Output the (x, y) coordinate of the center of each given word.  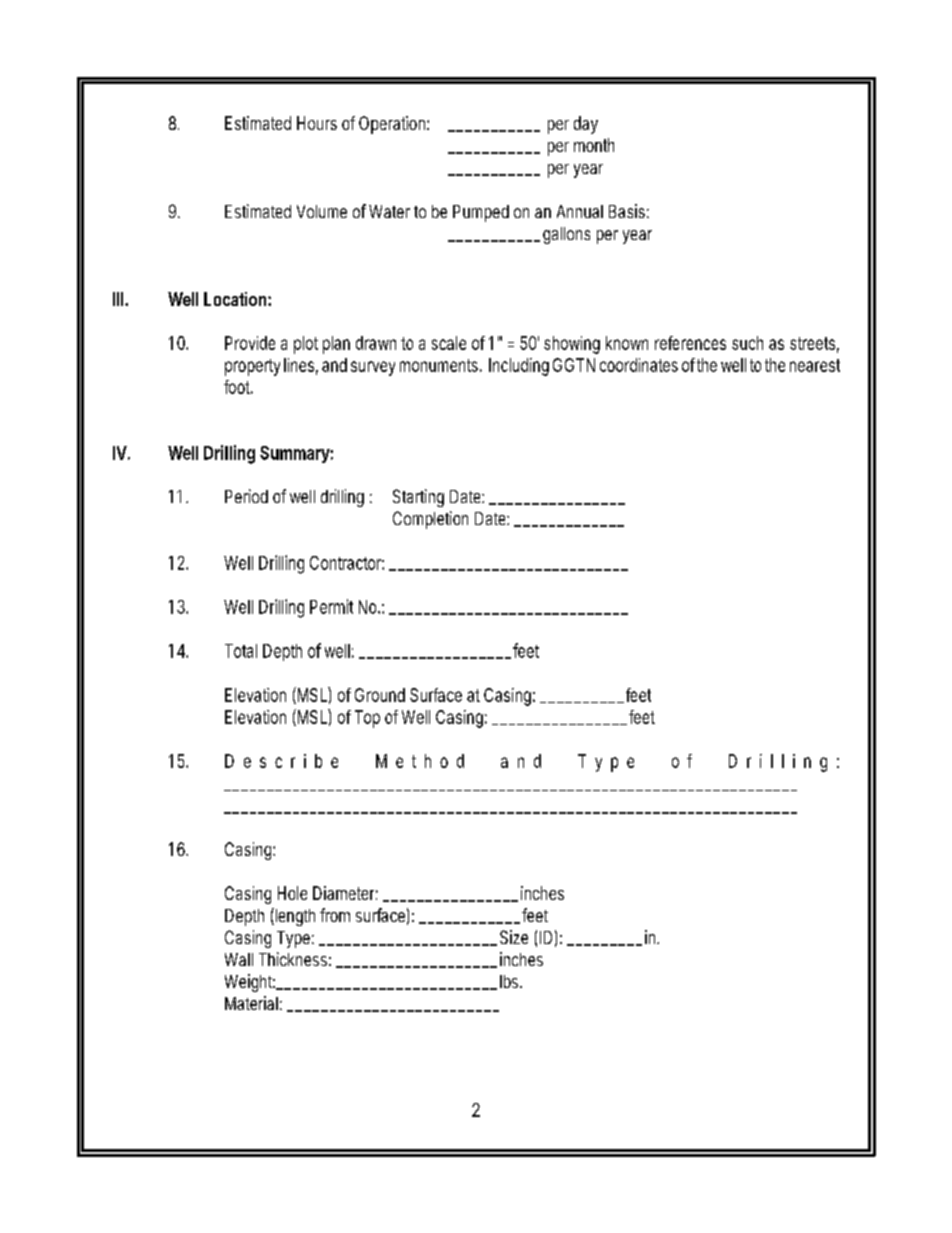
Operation (394, 125)
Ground (380, 695)
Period (246, 496)
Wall (239, 959)
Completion (430, 520)
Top (367, 719)
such (747, 343)
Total (241, 651)
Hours (317, 123)
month (594, 145)
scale (449, 343)
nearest (815, 365)
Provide (250, 343)
